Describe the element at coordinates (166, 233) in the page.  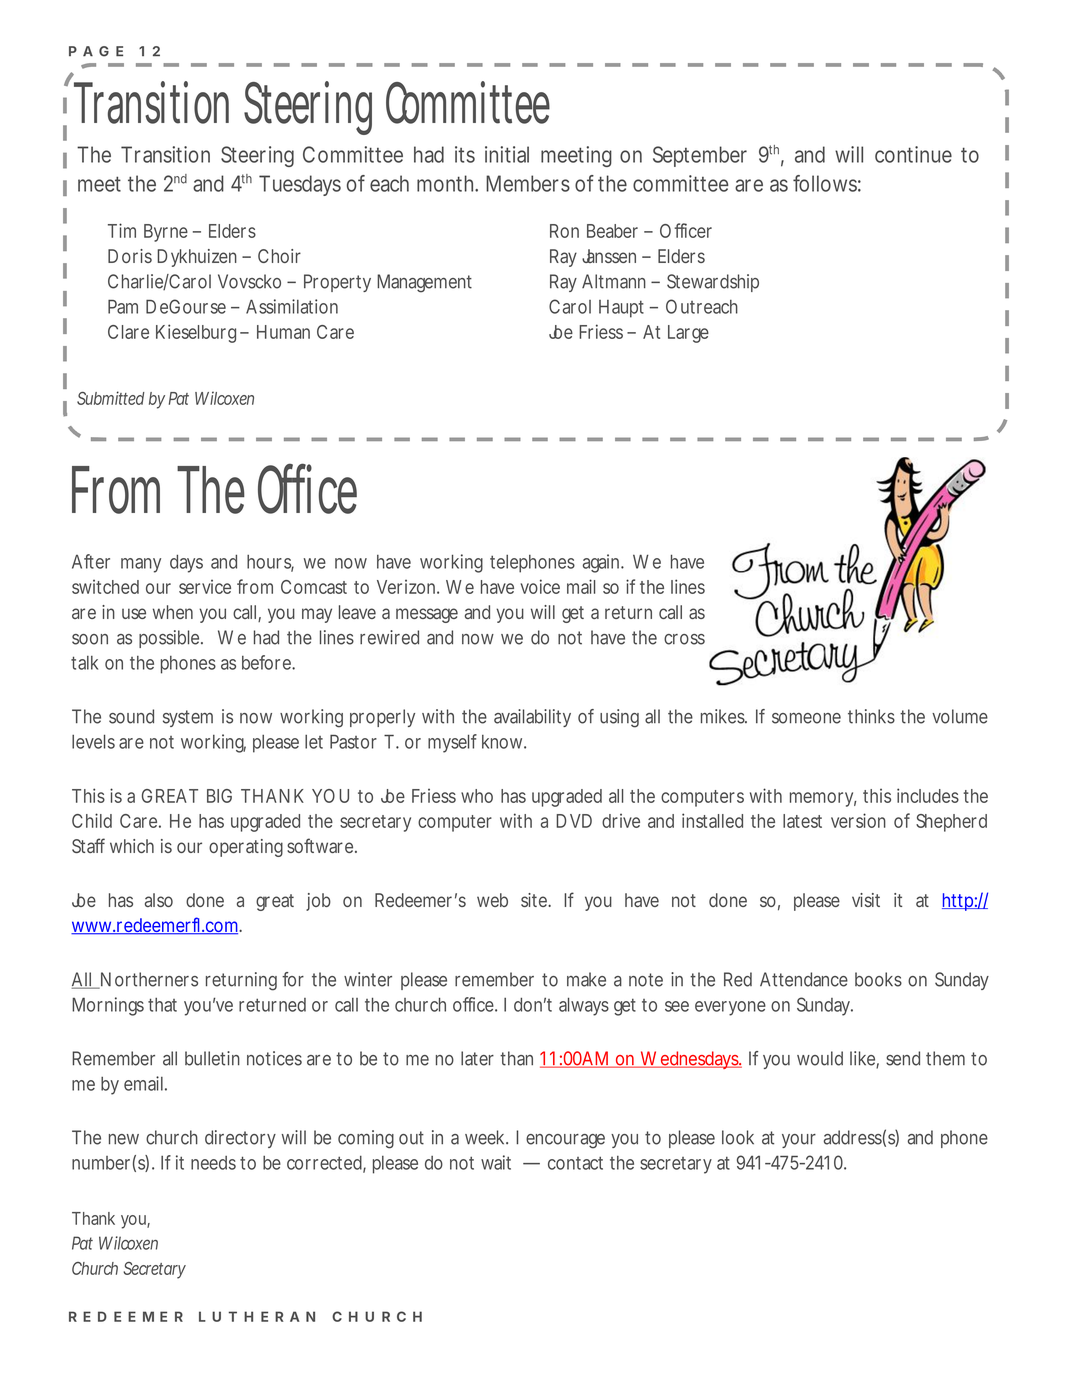
I see `Byrne` at that location.
